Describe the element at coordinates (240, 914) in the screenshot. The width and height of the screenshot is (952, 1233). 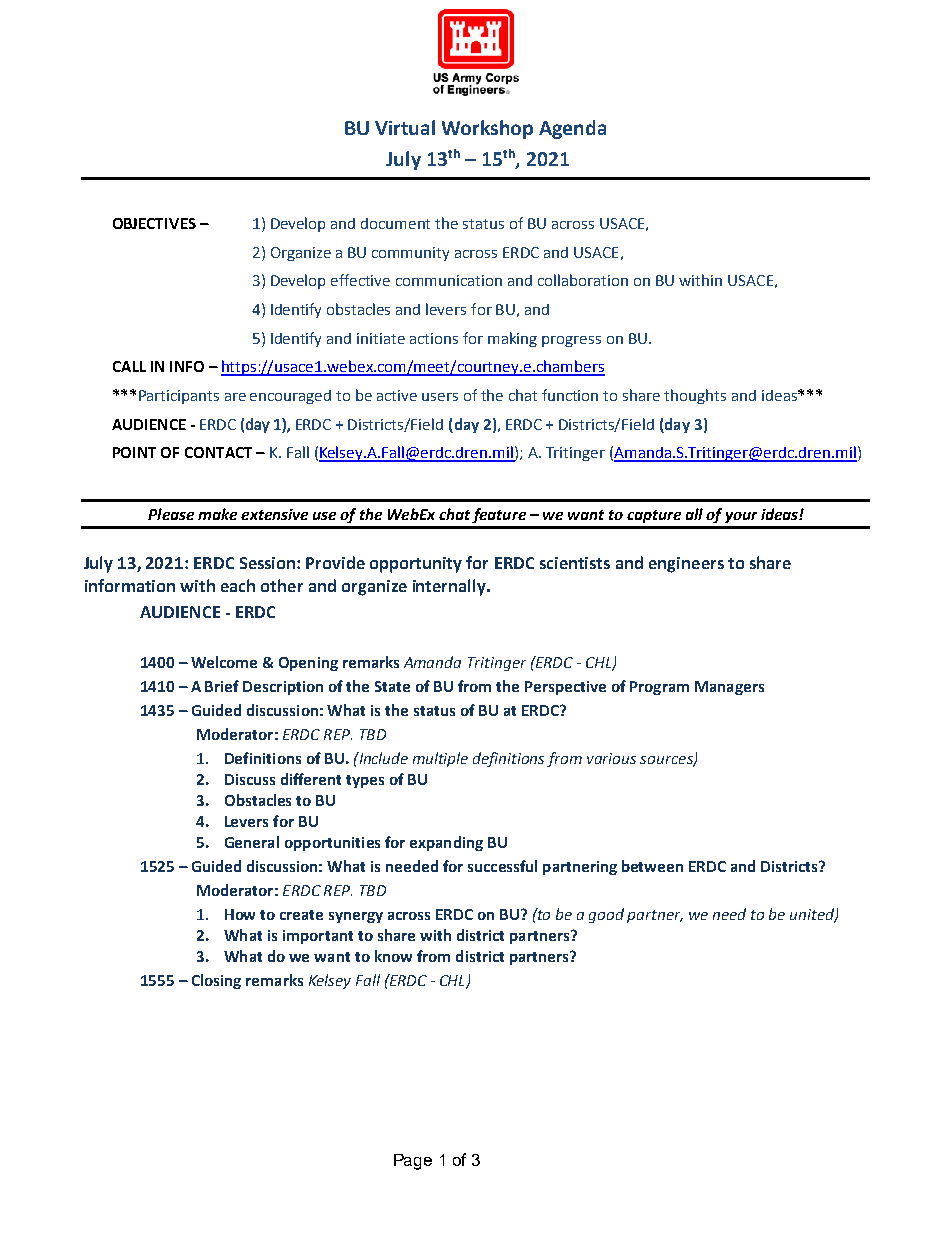
I see `How` at that location.
